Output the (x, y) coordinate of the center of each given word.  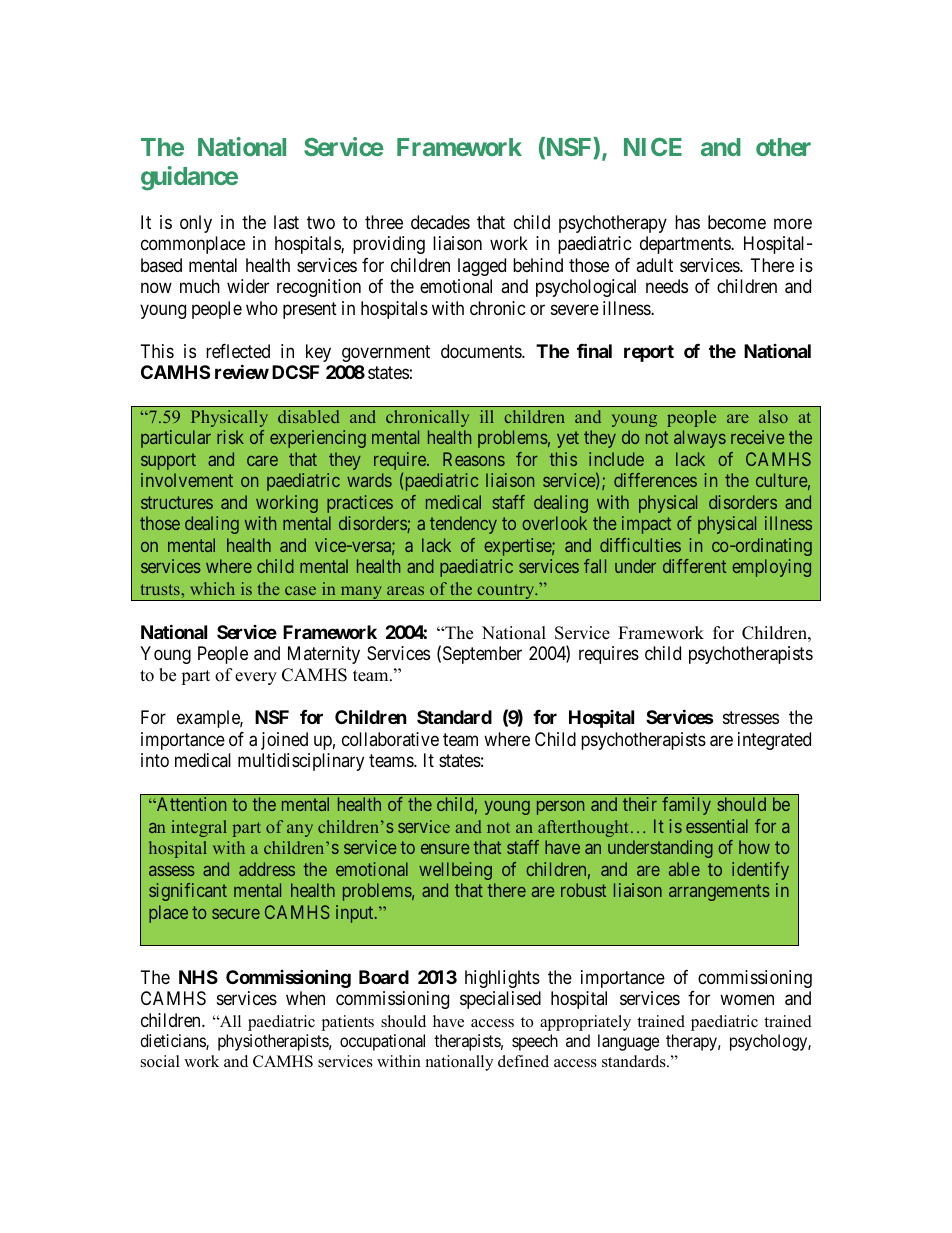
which (212, 588)
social (160, 1061)
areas (405, 590)
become (737, 222)
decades (440, 222)
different (694, 566)
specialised (500, 1000)
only (196, 224)
